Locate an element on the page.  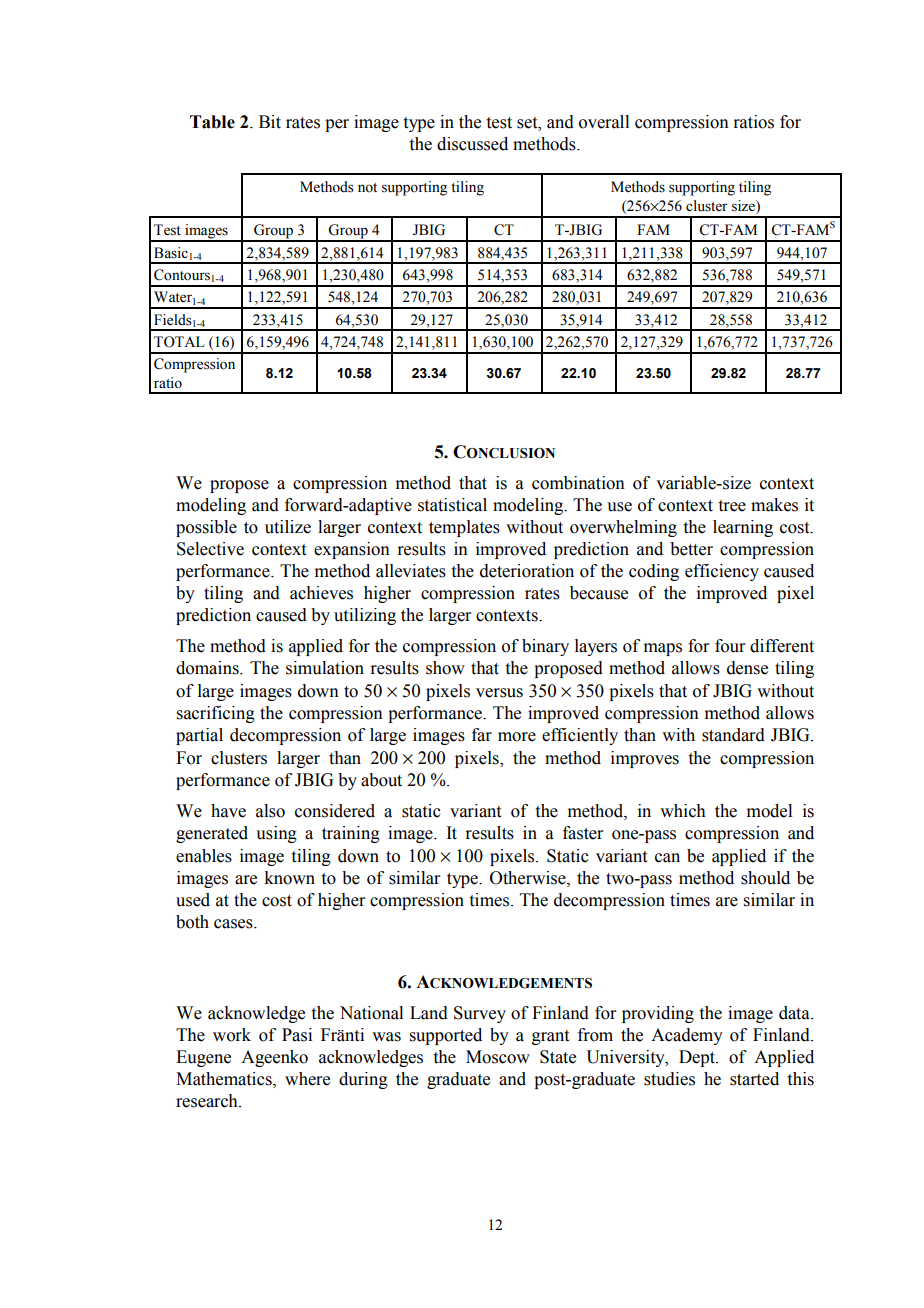
tree is located at coordinates (732, 506).
